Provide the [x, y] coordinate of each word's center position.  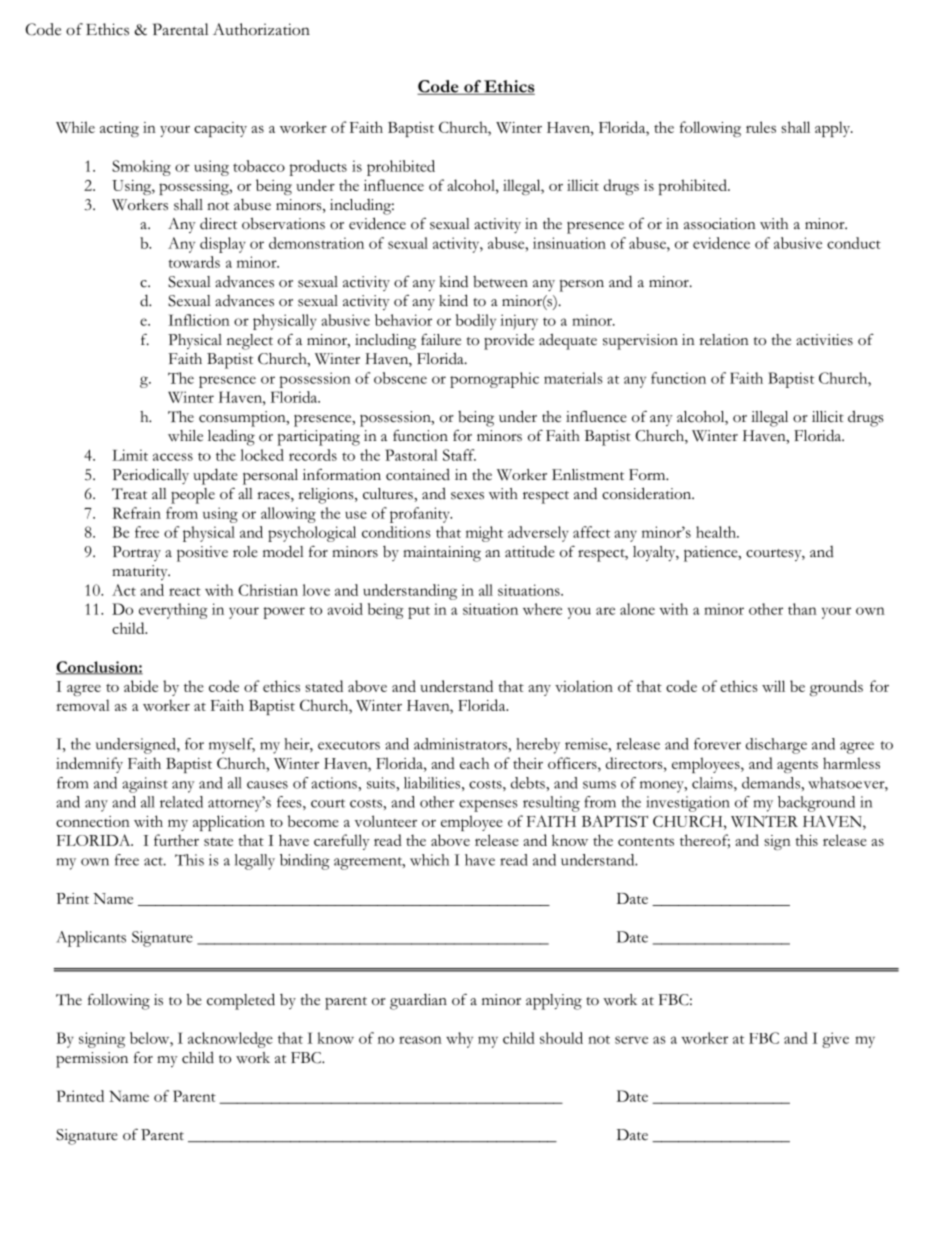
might [484, 534]
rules [761, 127]
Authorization [261, 29]
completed [241, 1001]
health [717, 532]
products [318, 168]
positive [202, 554]
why [459, 1040]
